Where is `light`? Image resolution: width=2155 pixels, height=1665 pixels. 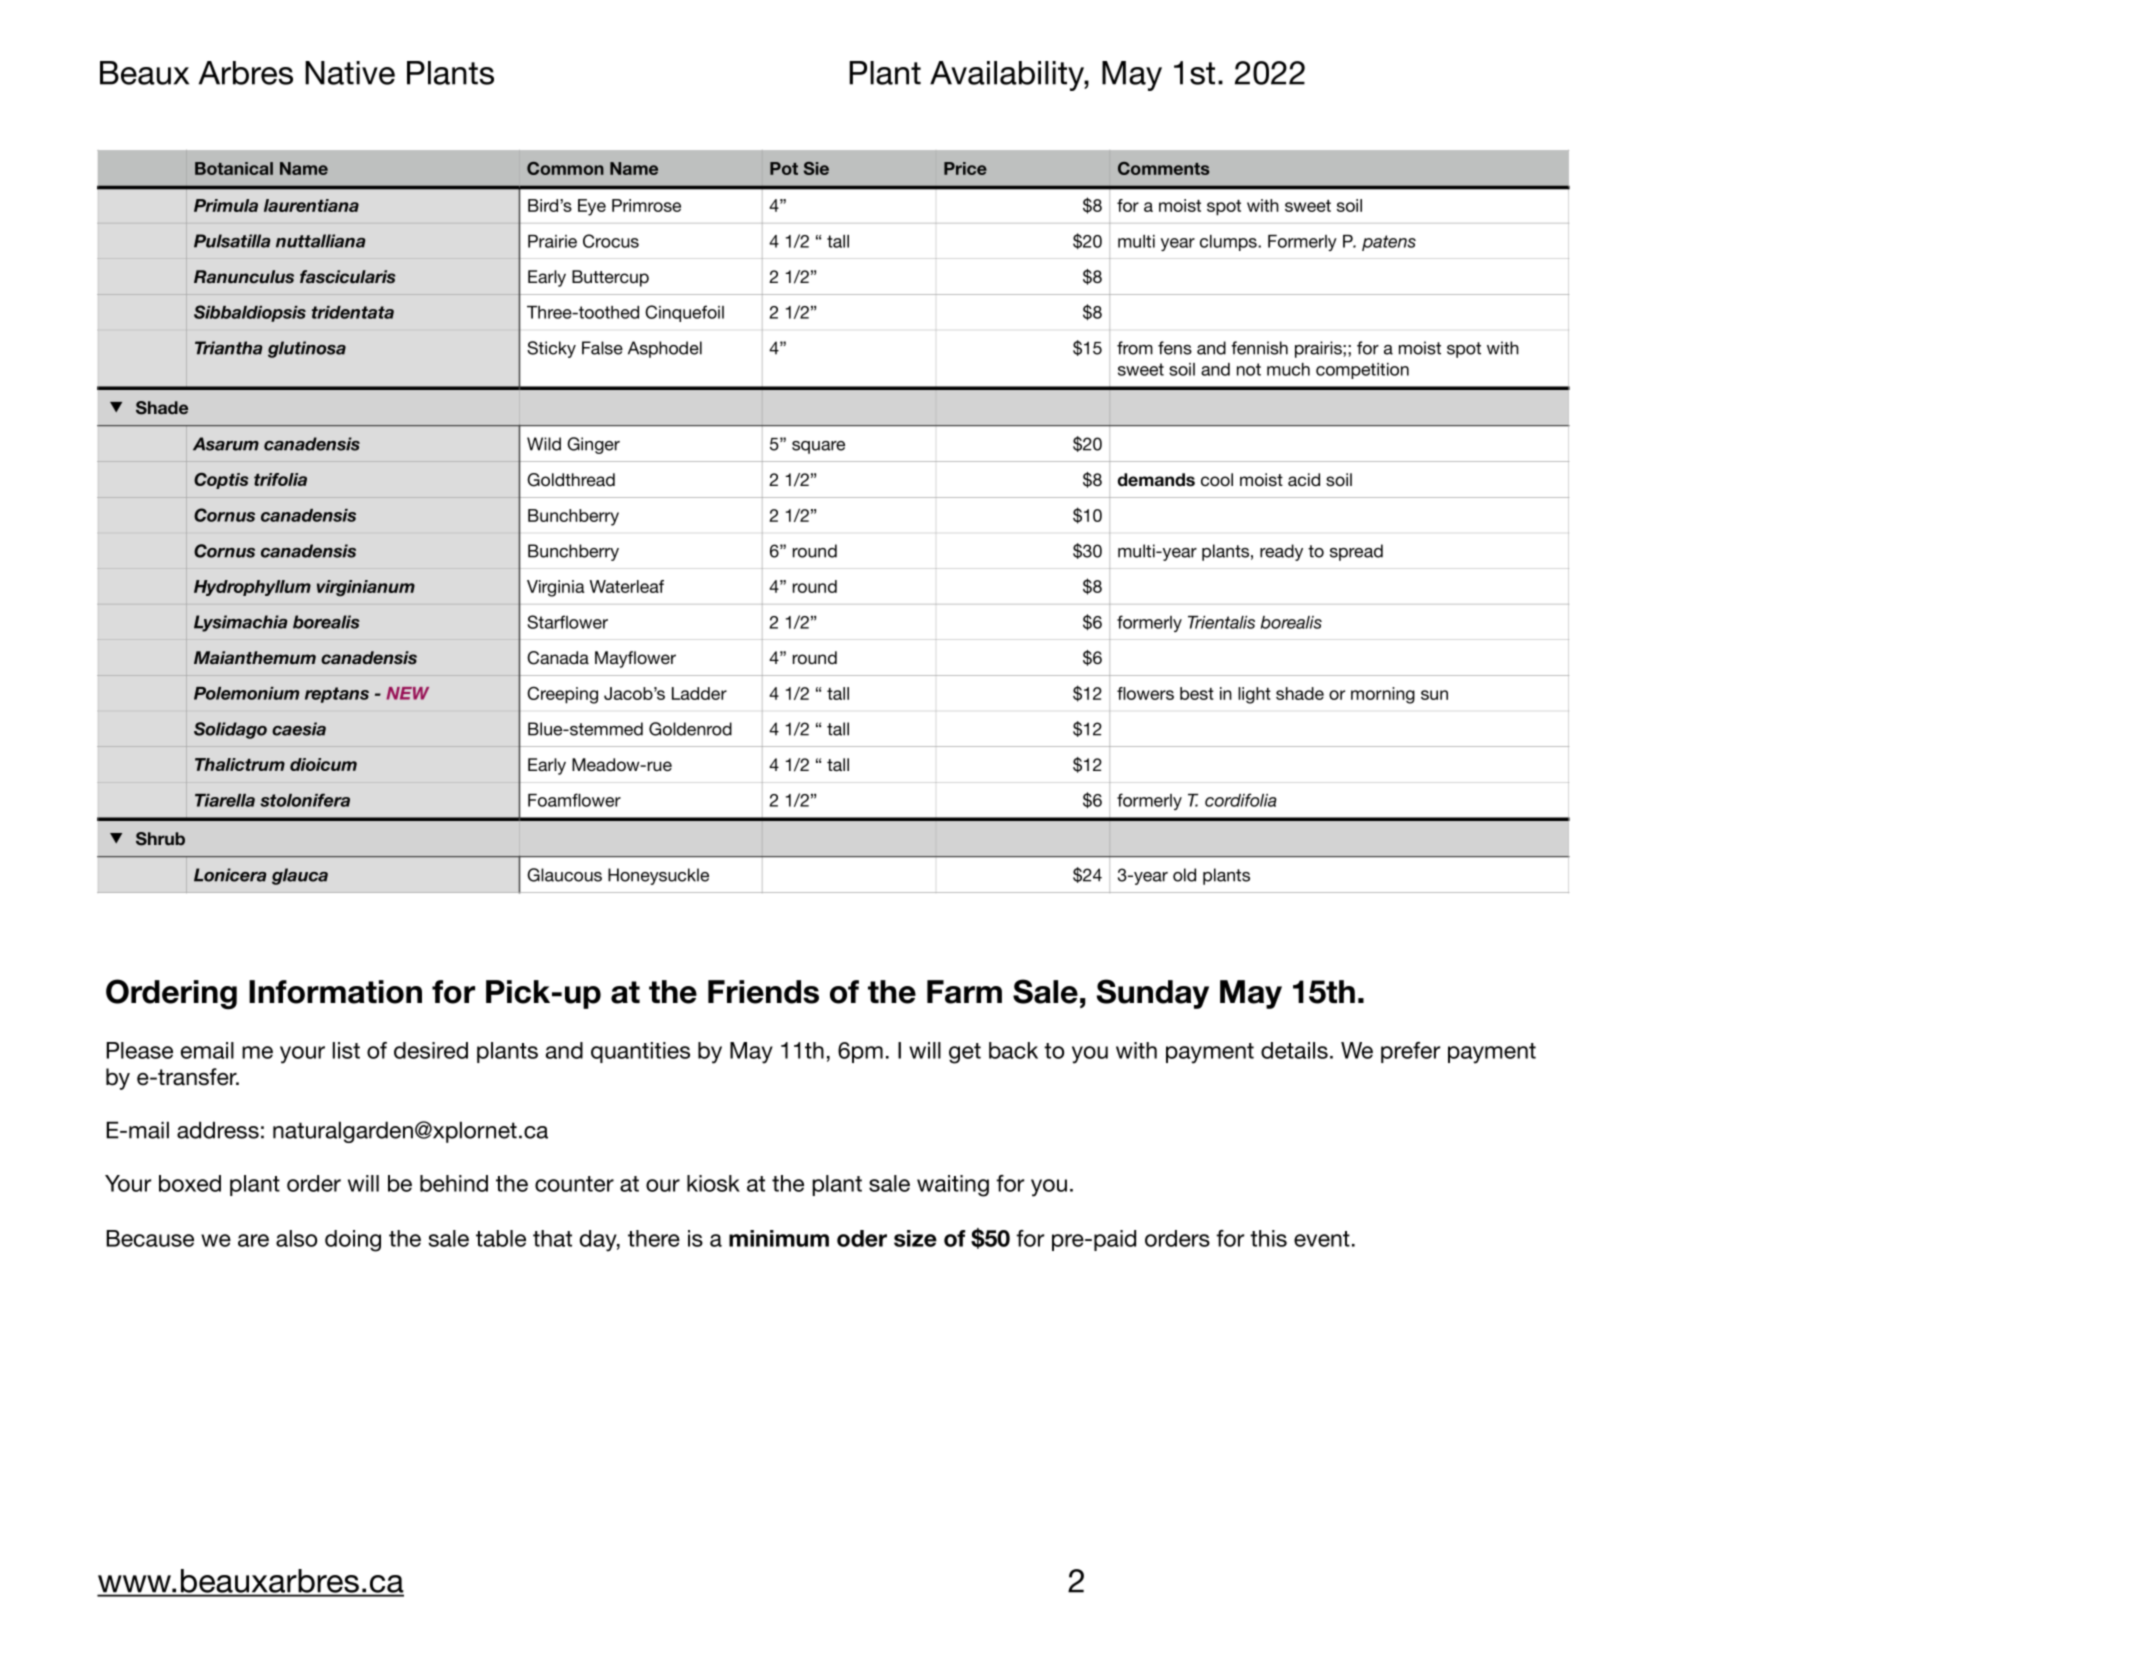
light is located at coordinates (1254, 695).
